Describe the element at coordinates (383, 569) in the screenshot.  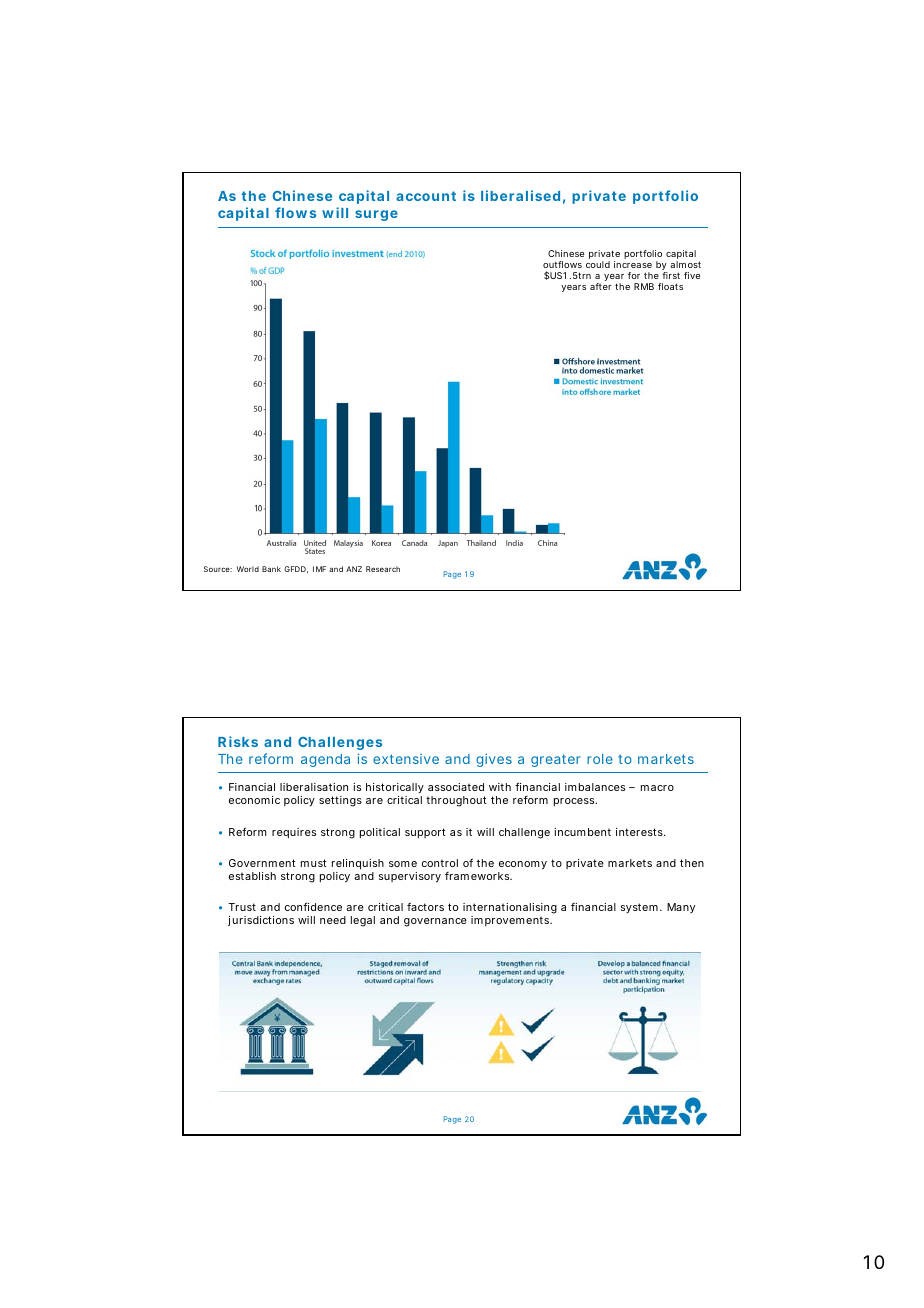
I see `Research` at that location.
